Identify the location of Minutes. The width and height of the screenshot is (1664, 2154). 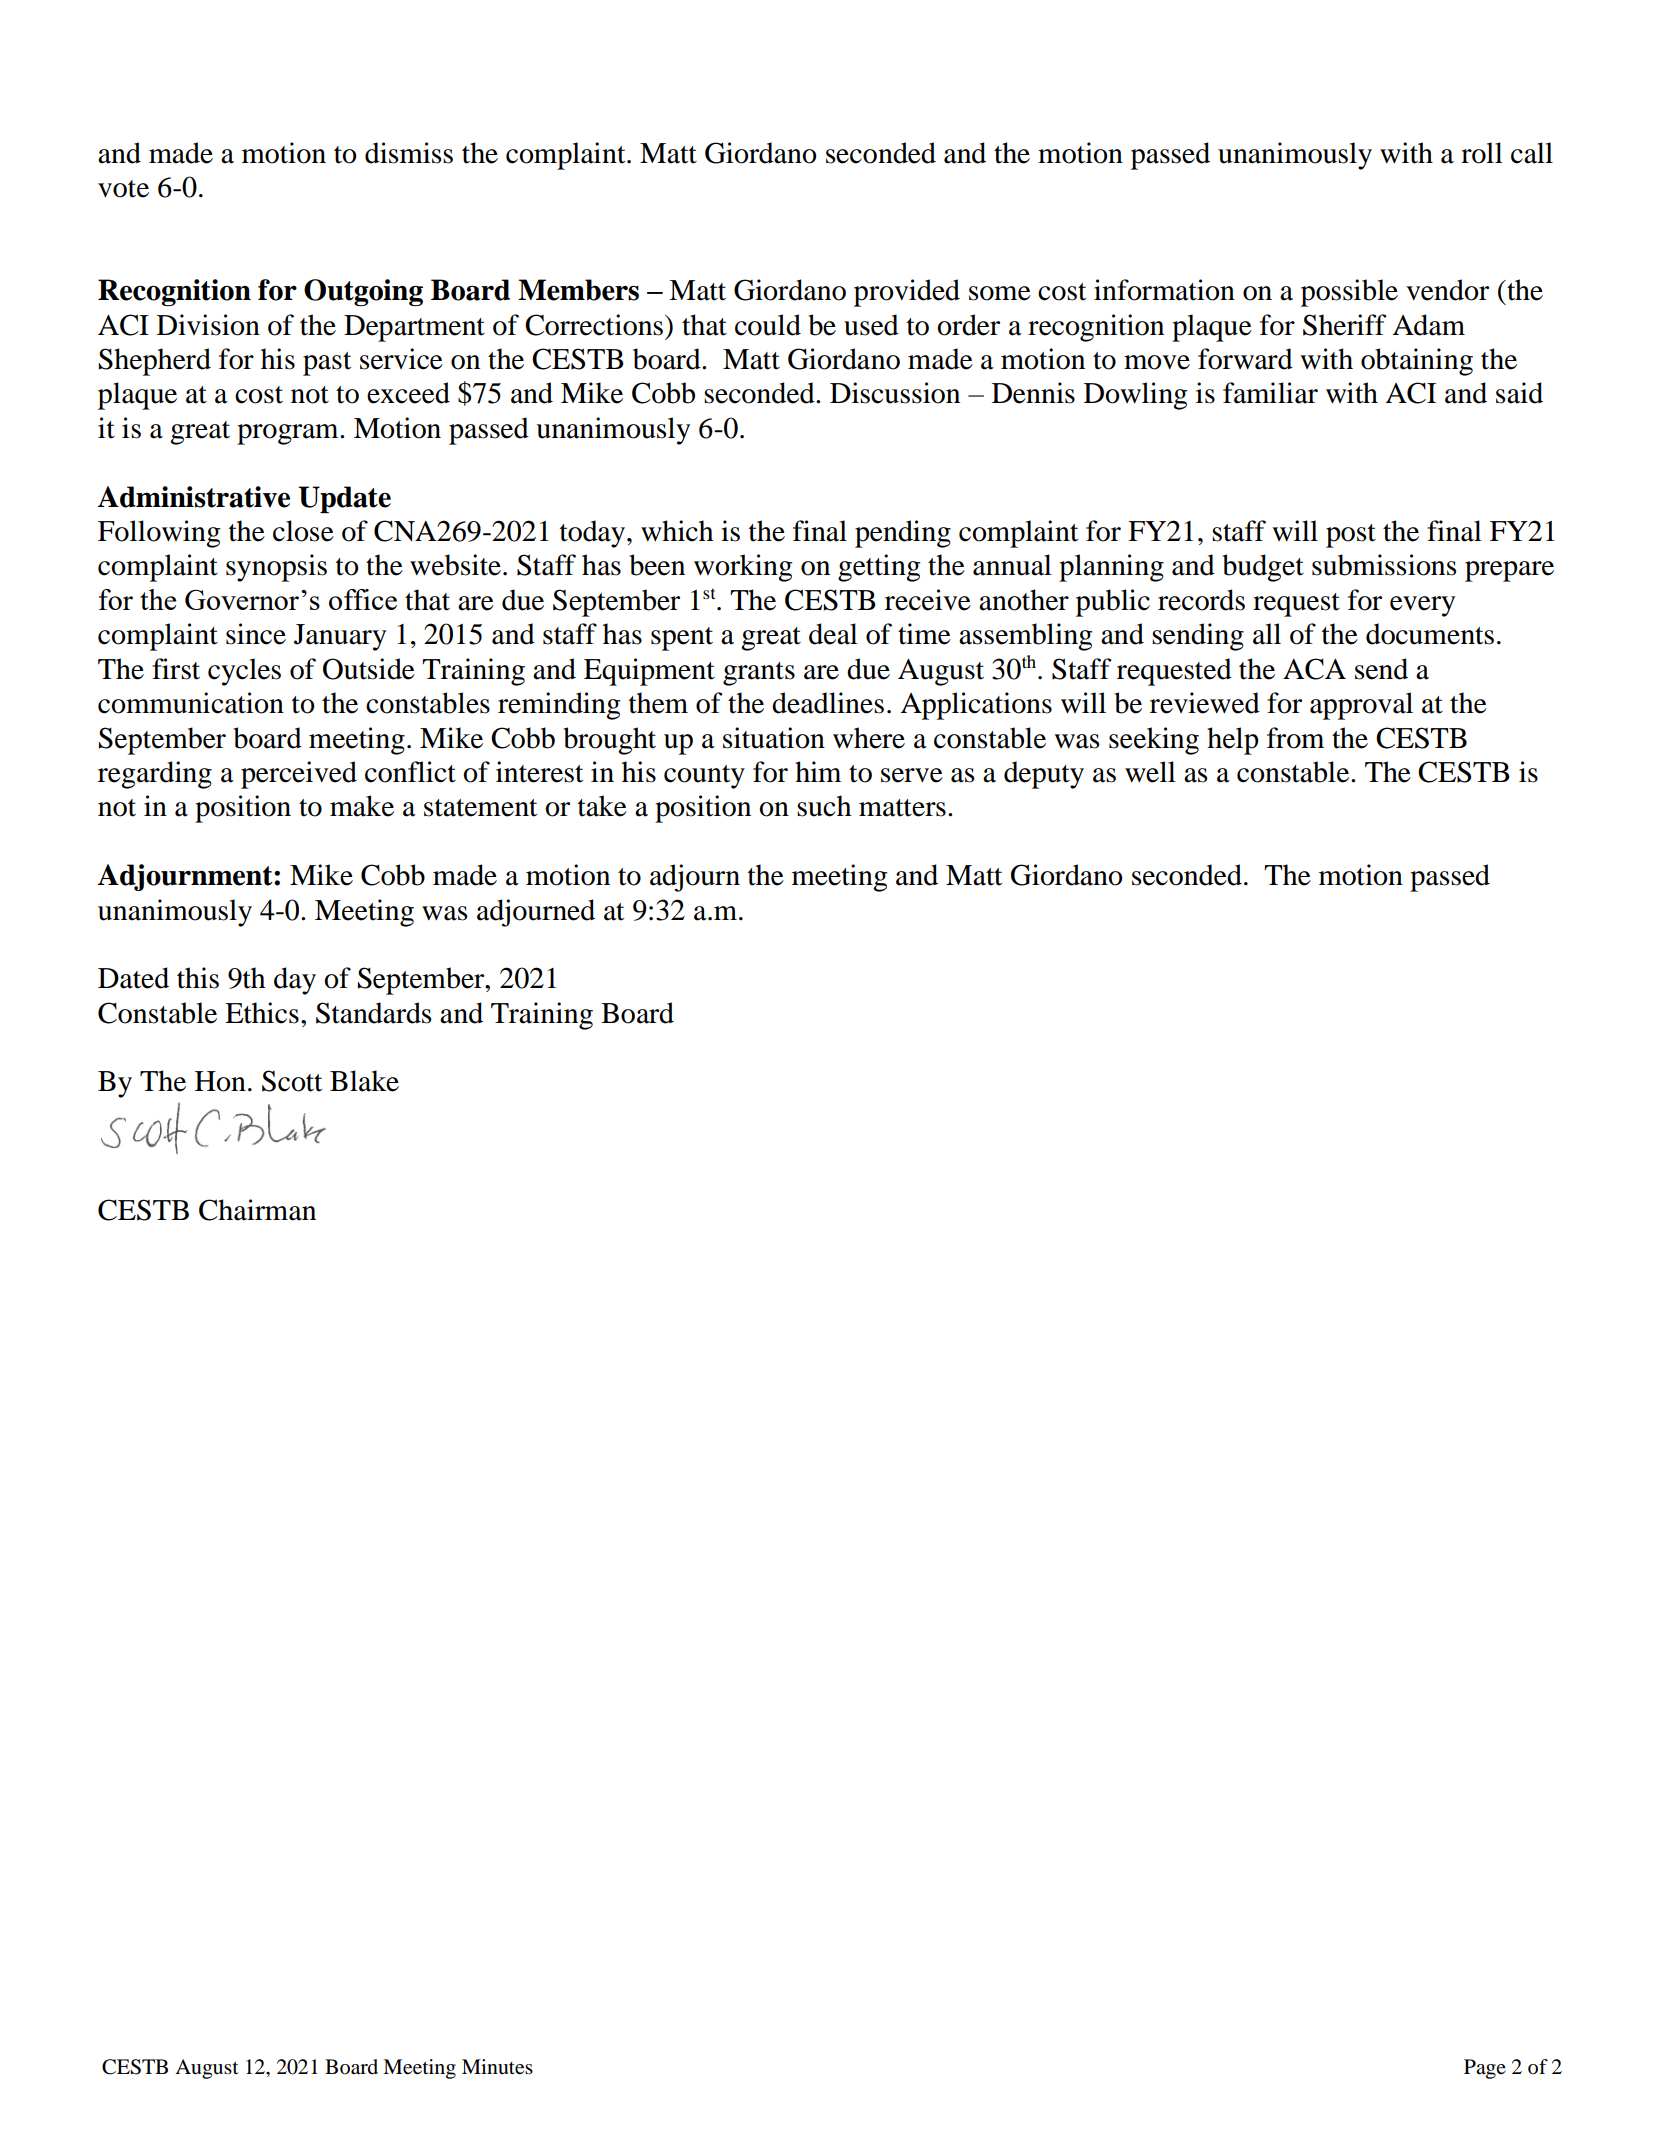
(497, 2067).
